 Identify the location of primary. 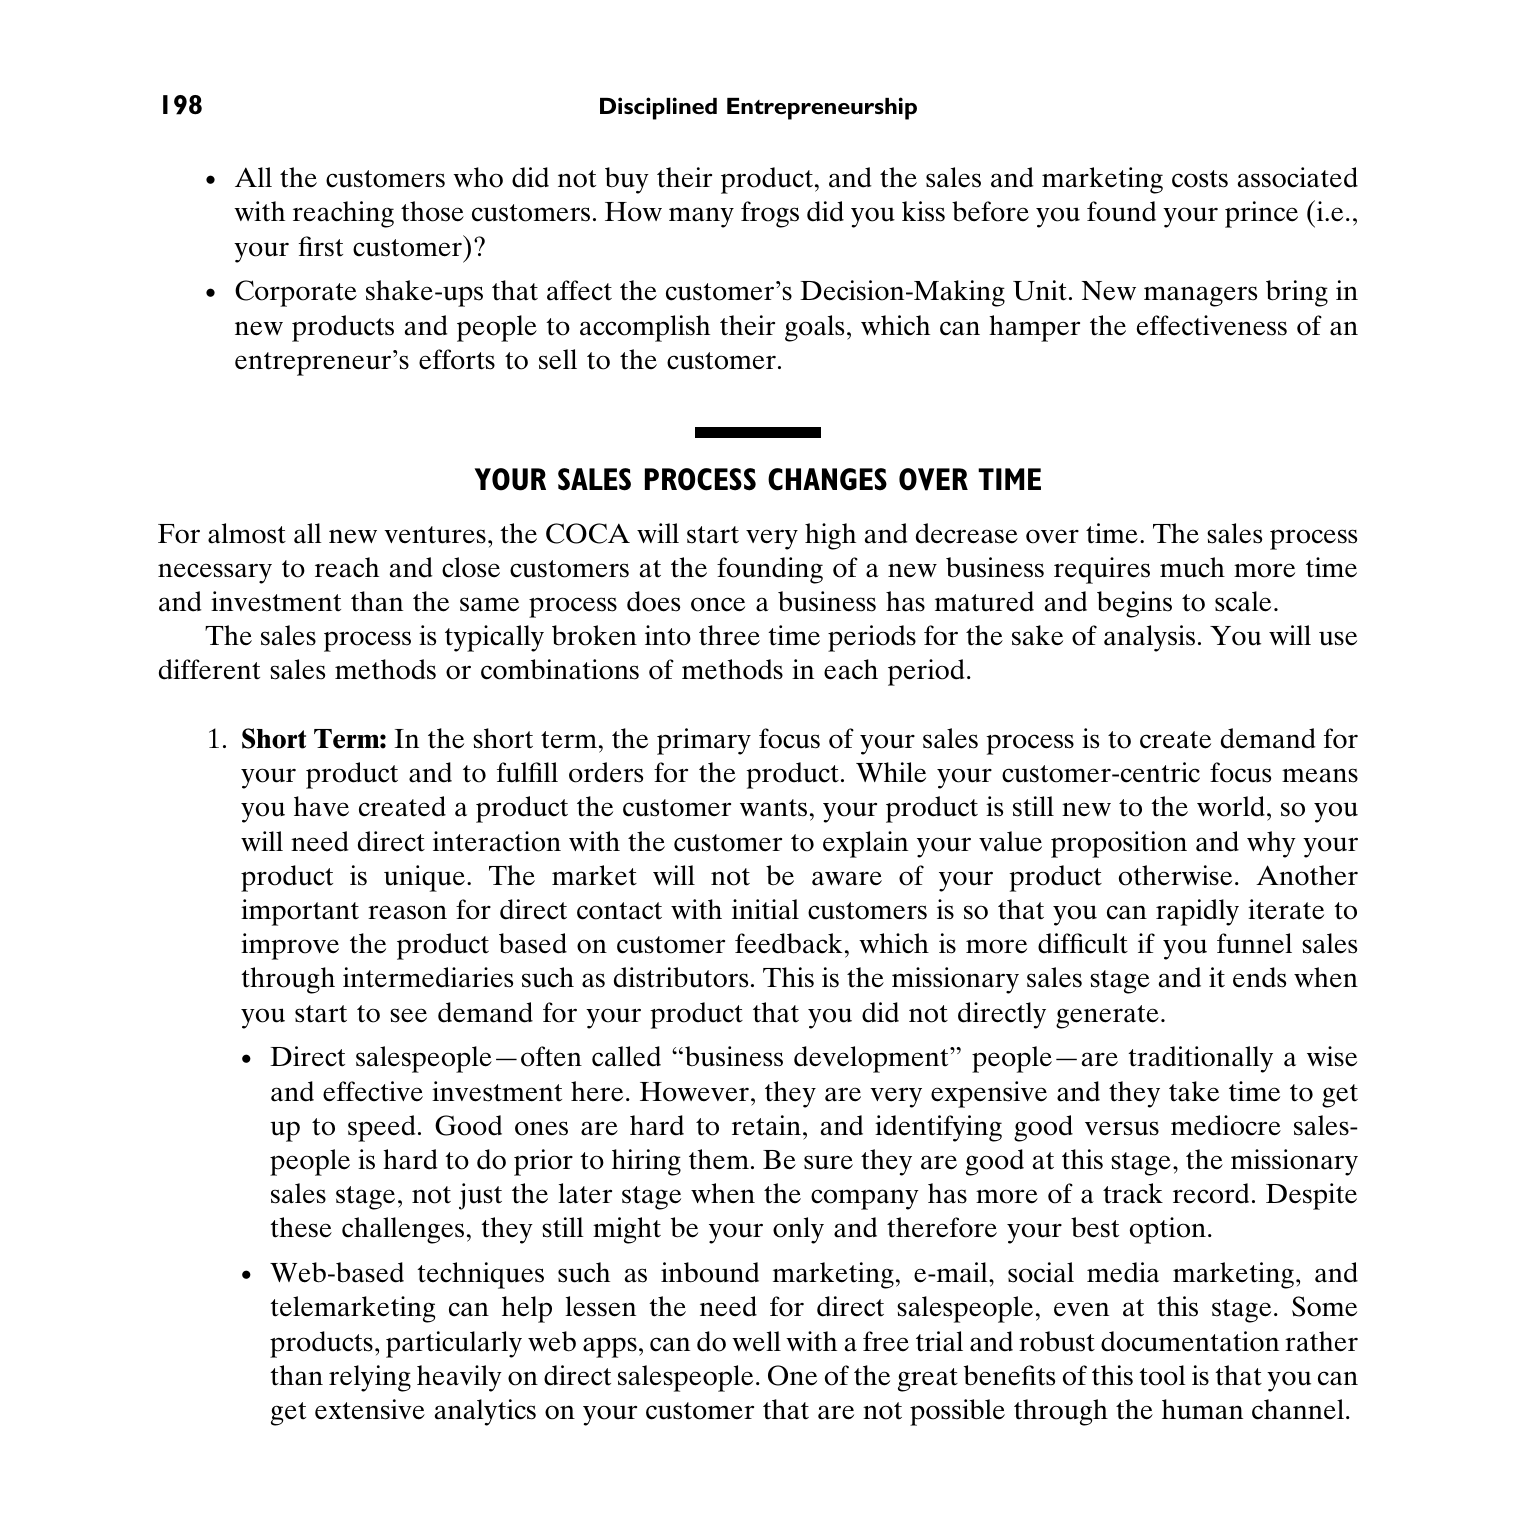
(704, 741).
